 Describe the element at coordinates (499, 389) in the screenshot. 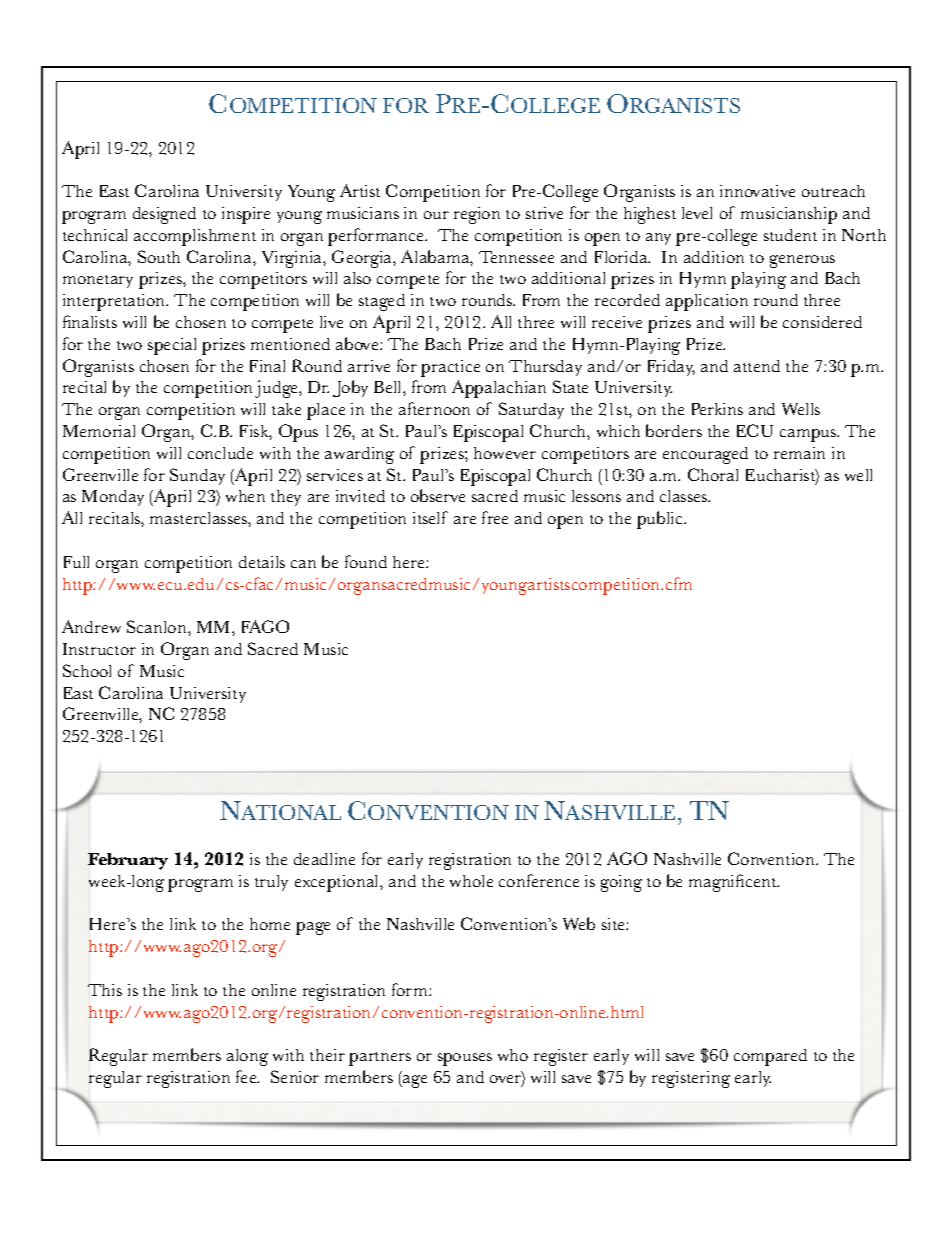

I see `Appalachian` at that location.
